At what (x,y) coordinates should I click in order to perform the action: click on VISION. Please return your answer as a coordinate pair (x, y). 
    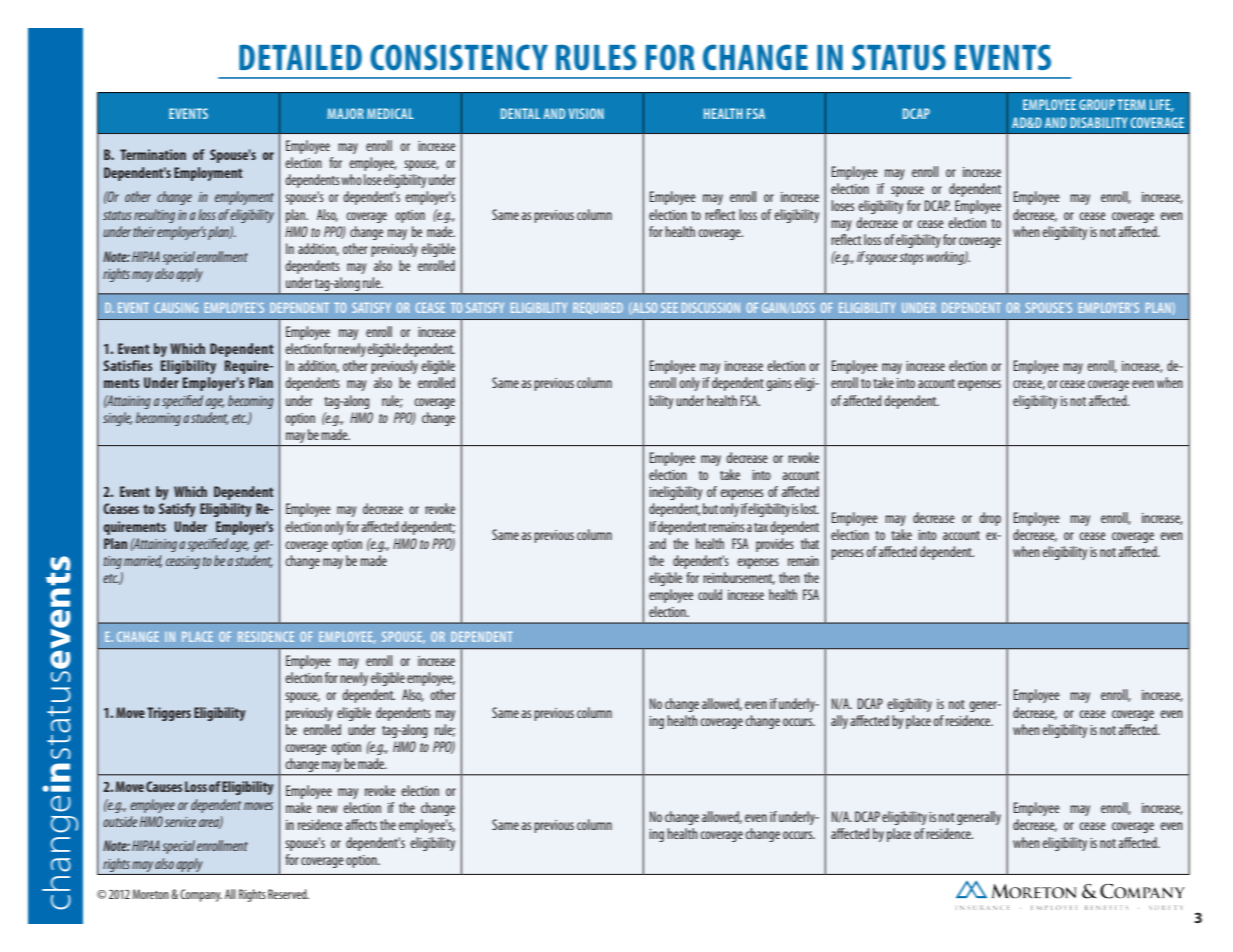
    Looking at the image, I should click on (586, 113).
